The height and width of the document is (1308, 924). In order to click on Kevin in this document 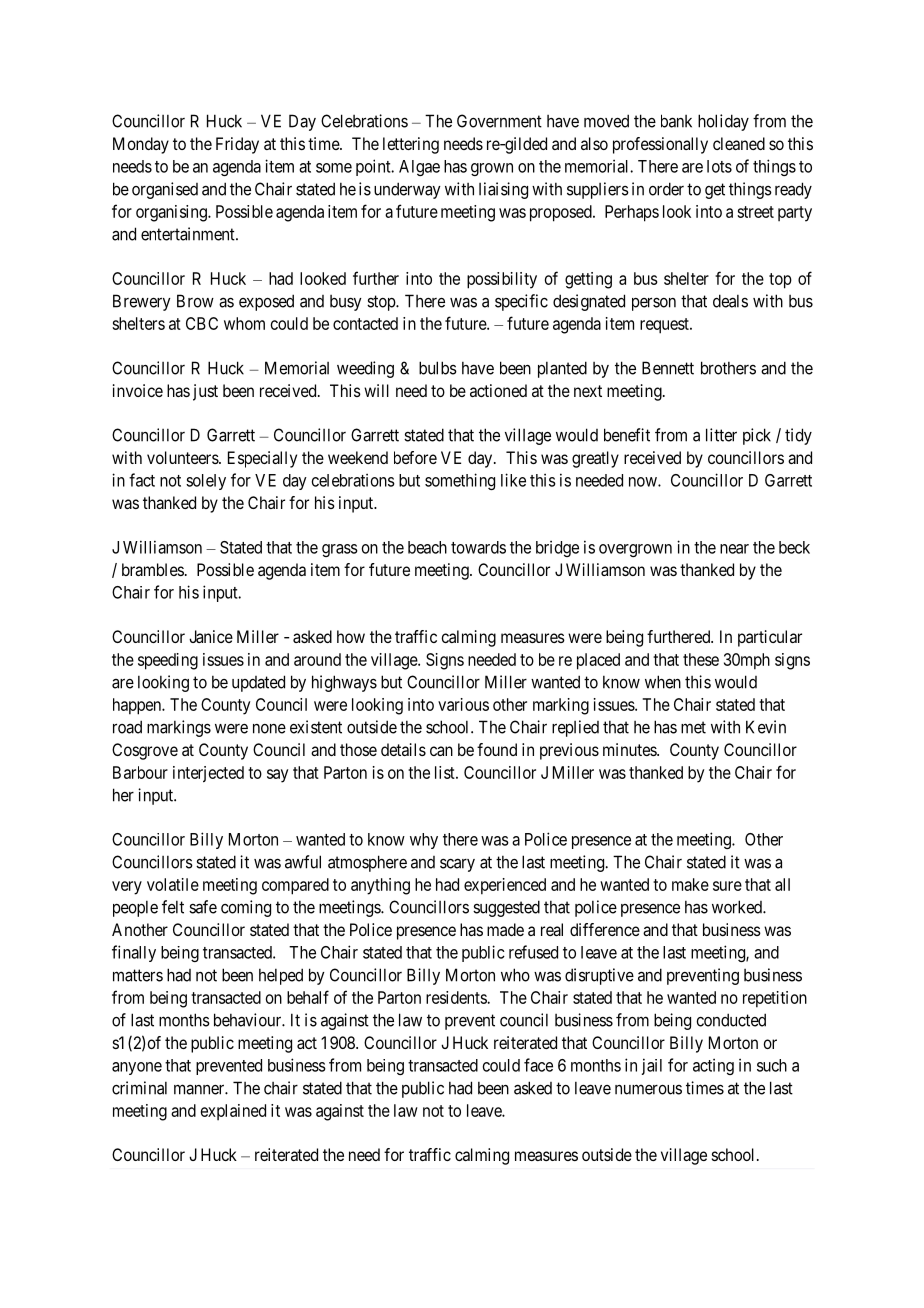, I will do `click(766, 727)`.
